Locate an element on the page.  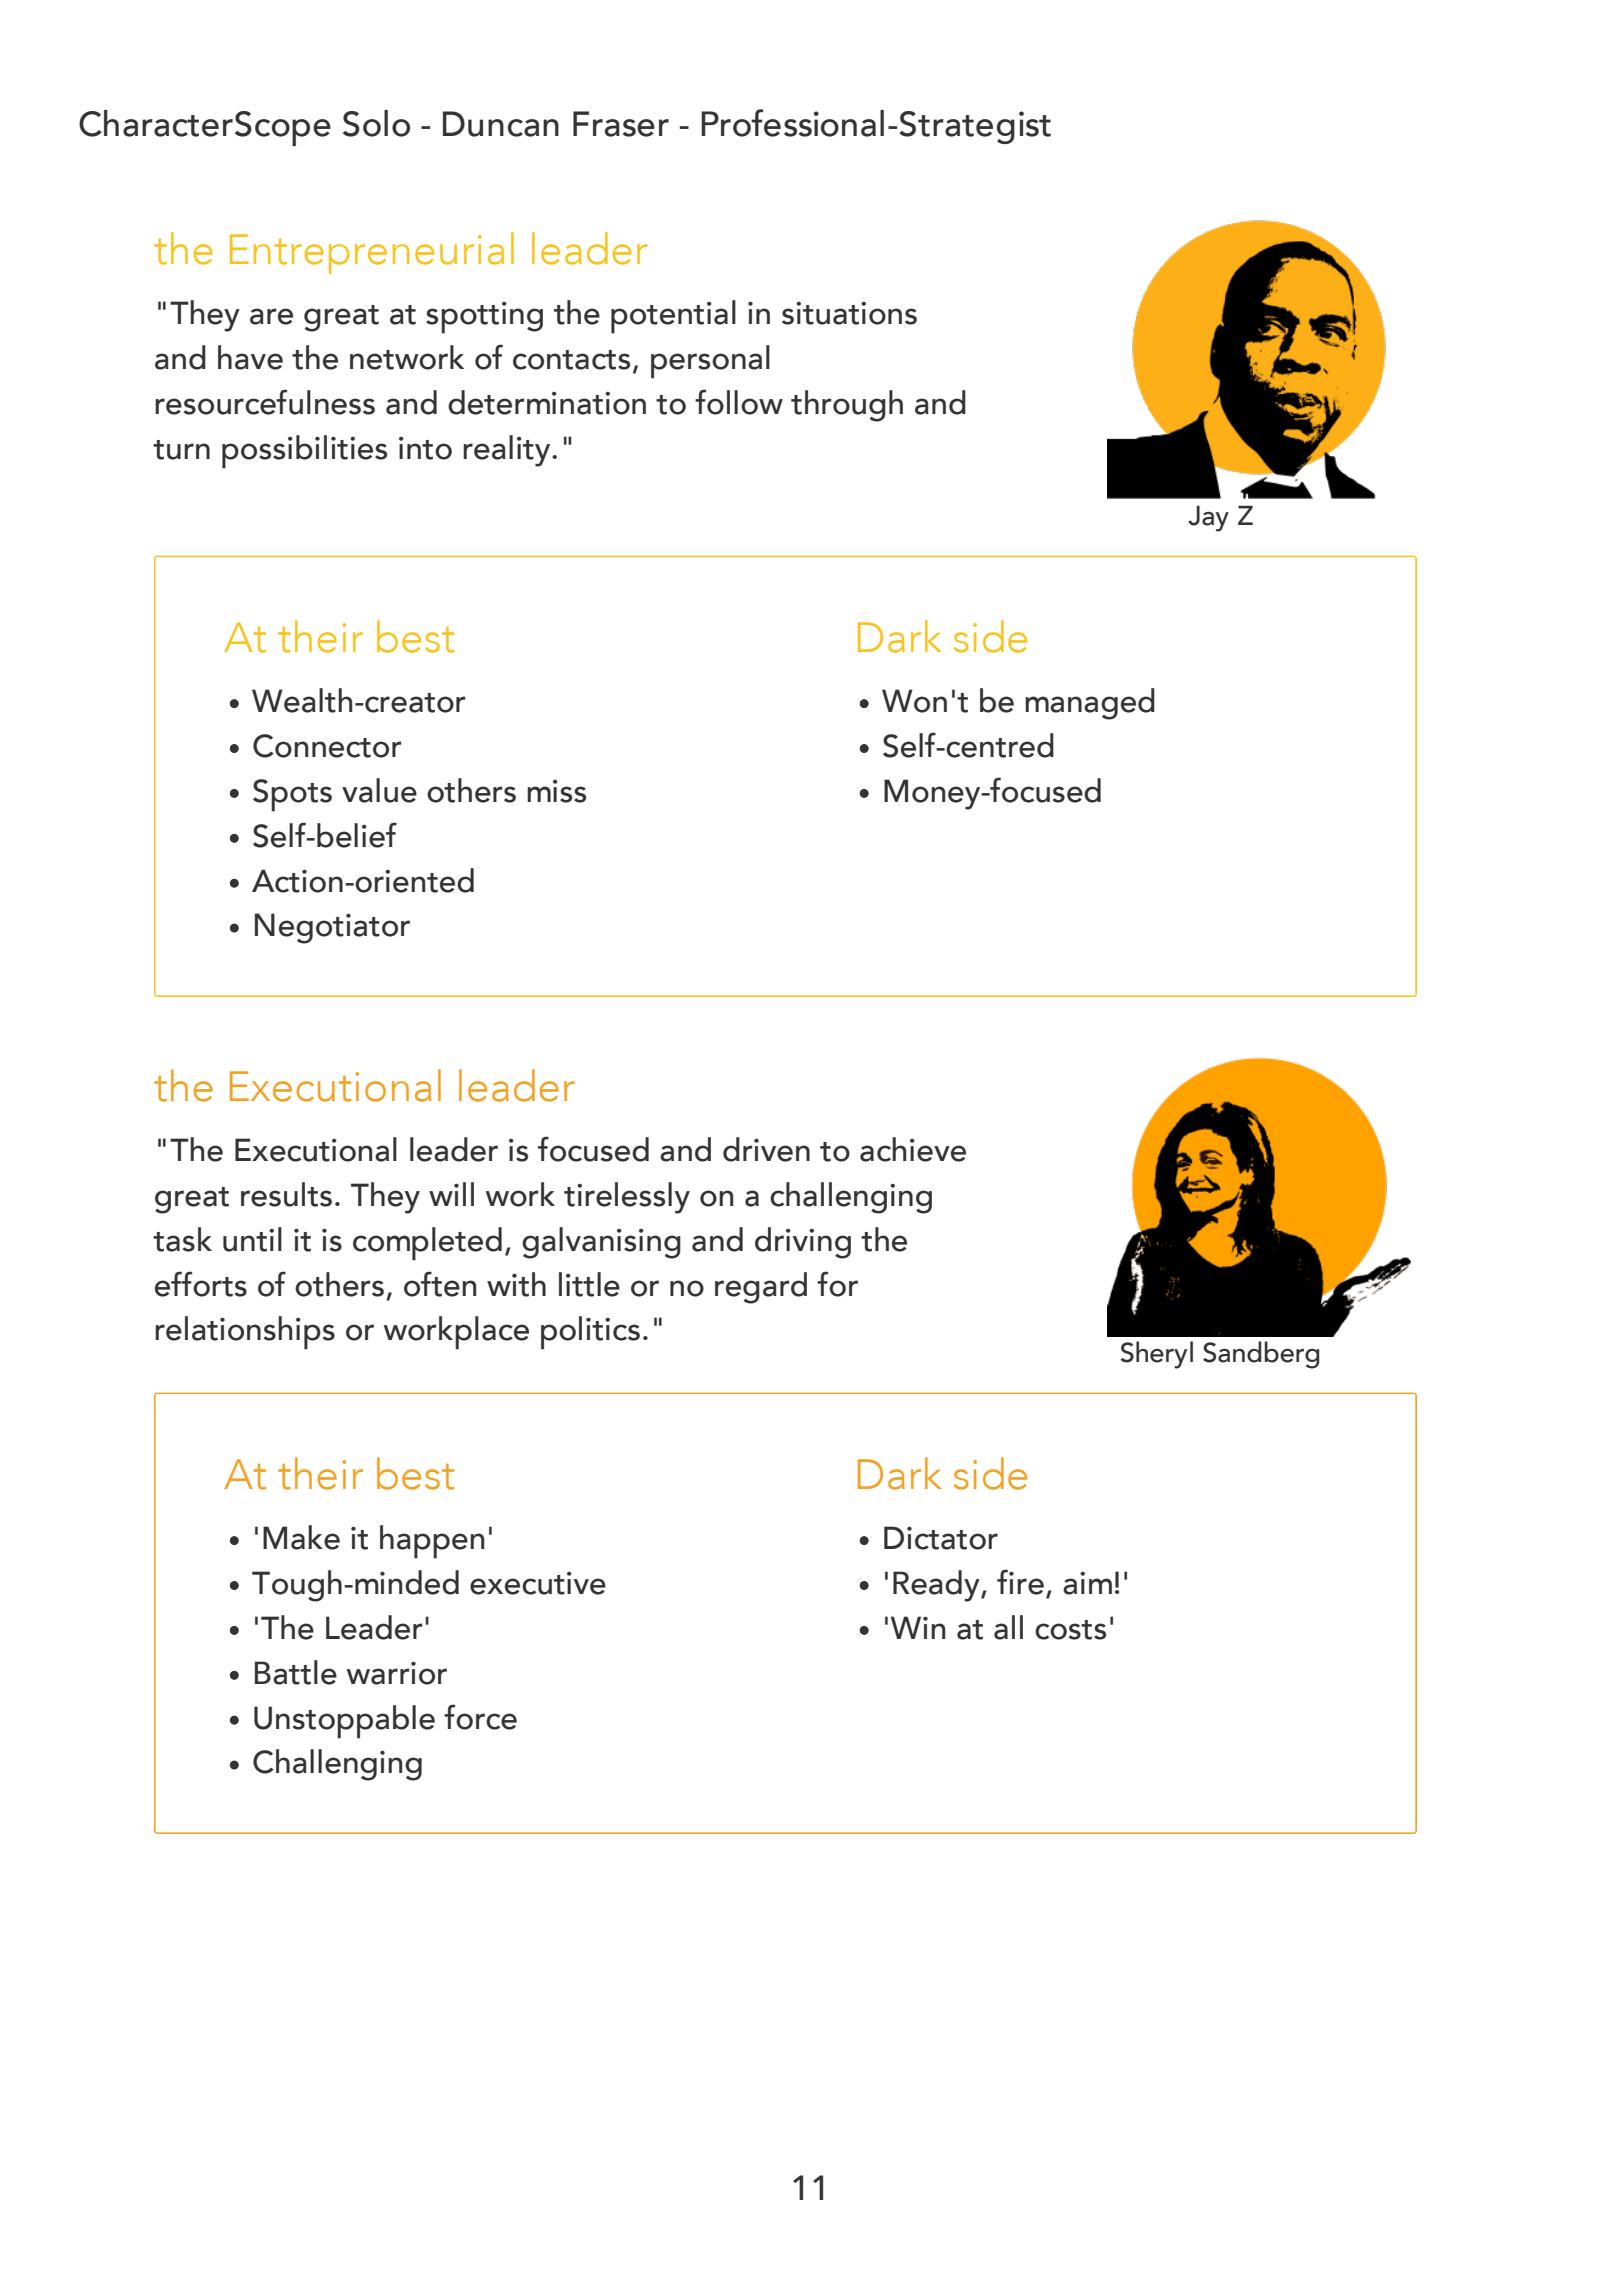
managed is located at coordinates (1090, 704).
